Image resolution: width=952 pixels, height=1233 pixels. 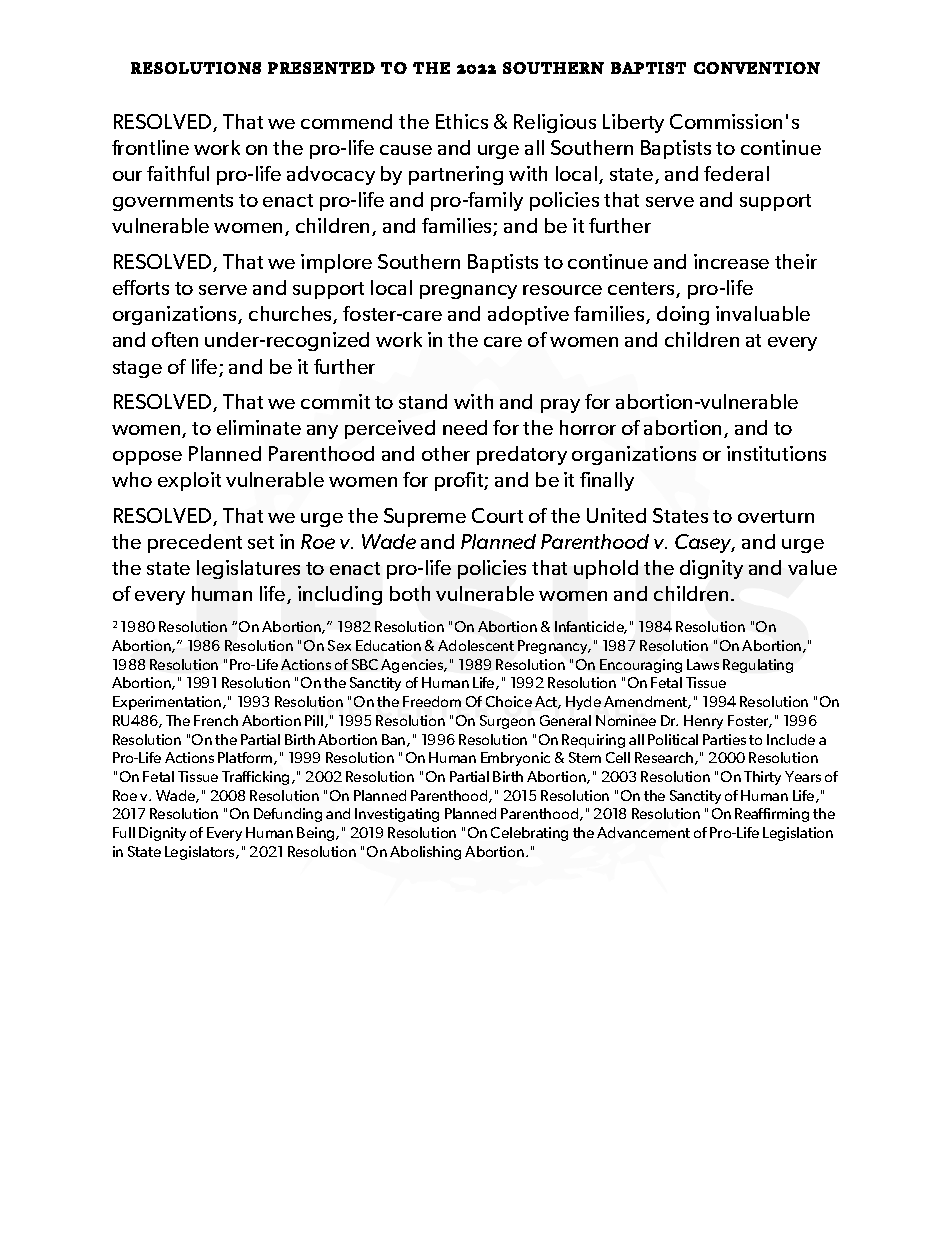 What do you see at coordinates (703, 664) in the document?
I see `Laws` at bounding box center [703, 664].
